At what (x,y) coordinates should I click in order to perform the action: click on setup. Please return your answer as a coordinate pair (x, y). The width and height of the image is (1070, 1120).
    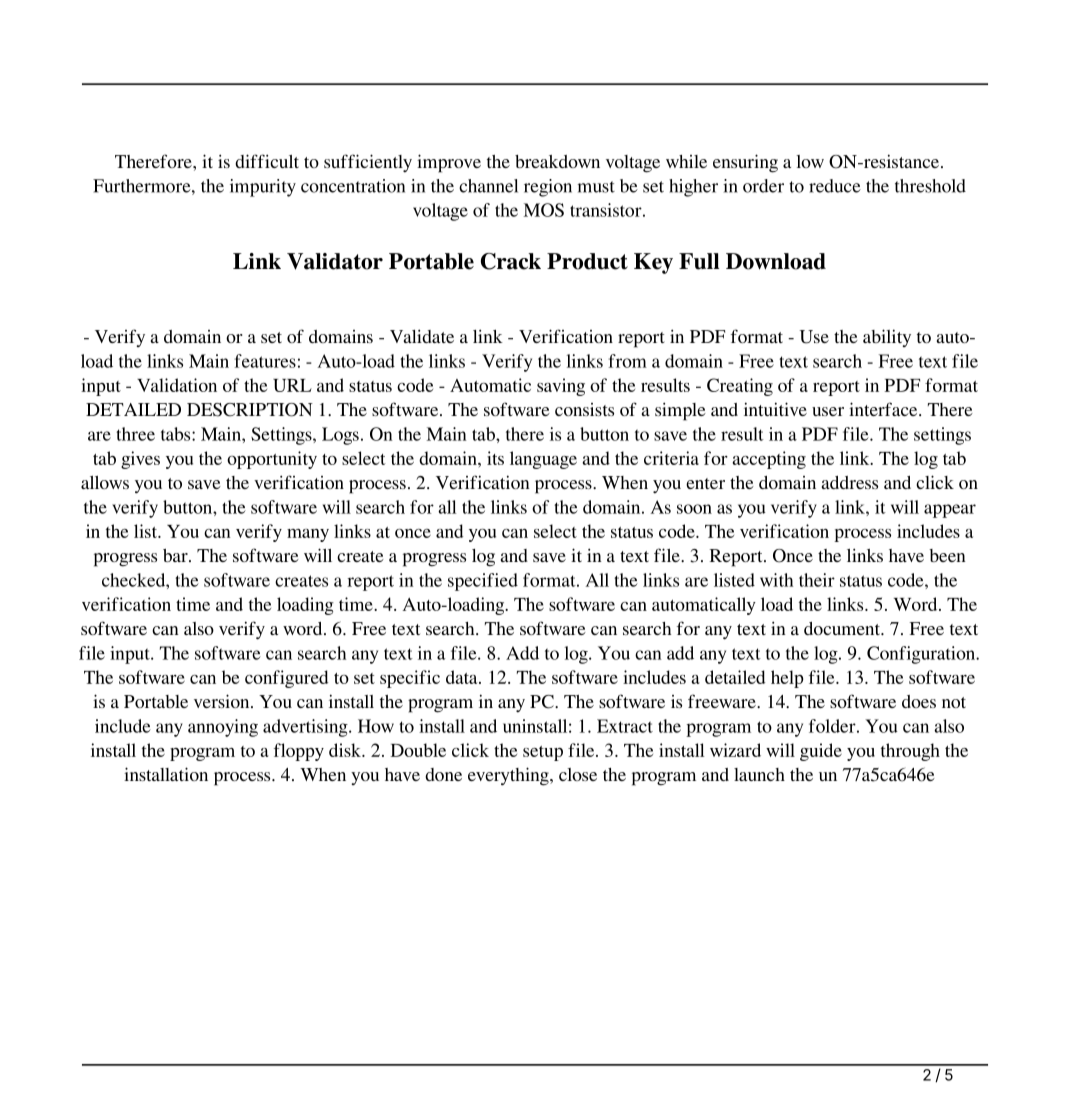
    Looking at the image, I should click on (543, 753).
